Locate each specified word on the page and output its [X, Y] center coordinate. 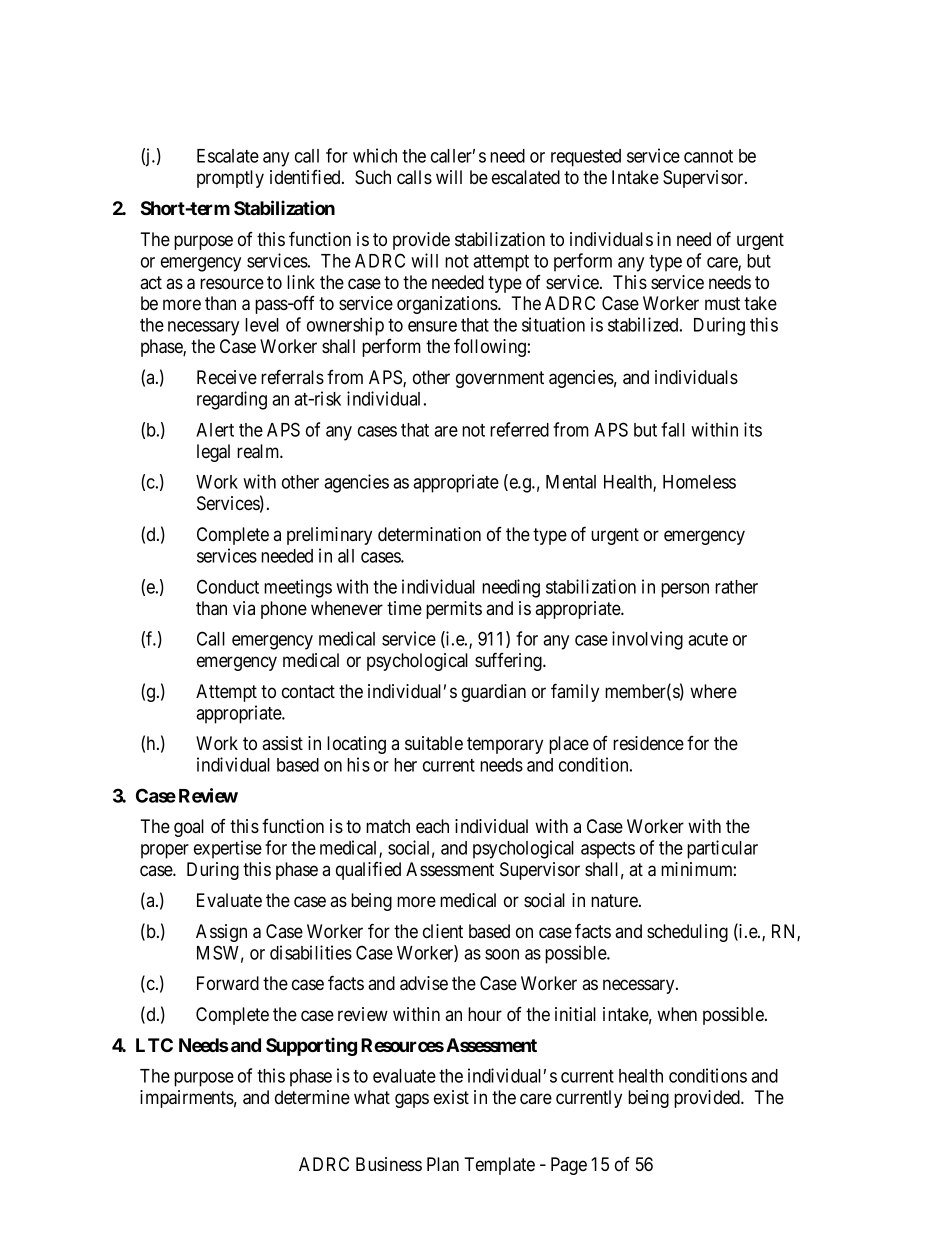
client [443, 931]
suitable [434, 743]
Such [373, 177]
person [685, 590]
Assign [221, 933]
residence [648, 743]
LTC [154, 1045]
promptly [230, 179]
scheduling [687, 933]
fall [673, 429]
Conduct [228, 586]
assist [282, 743]
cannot [708, 156]
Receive [227, 377]
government [500, 379]
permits [454, 610]
